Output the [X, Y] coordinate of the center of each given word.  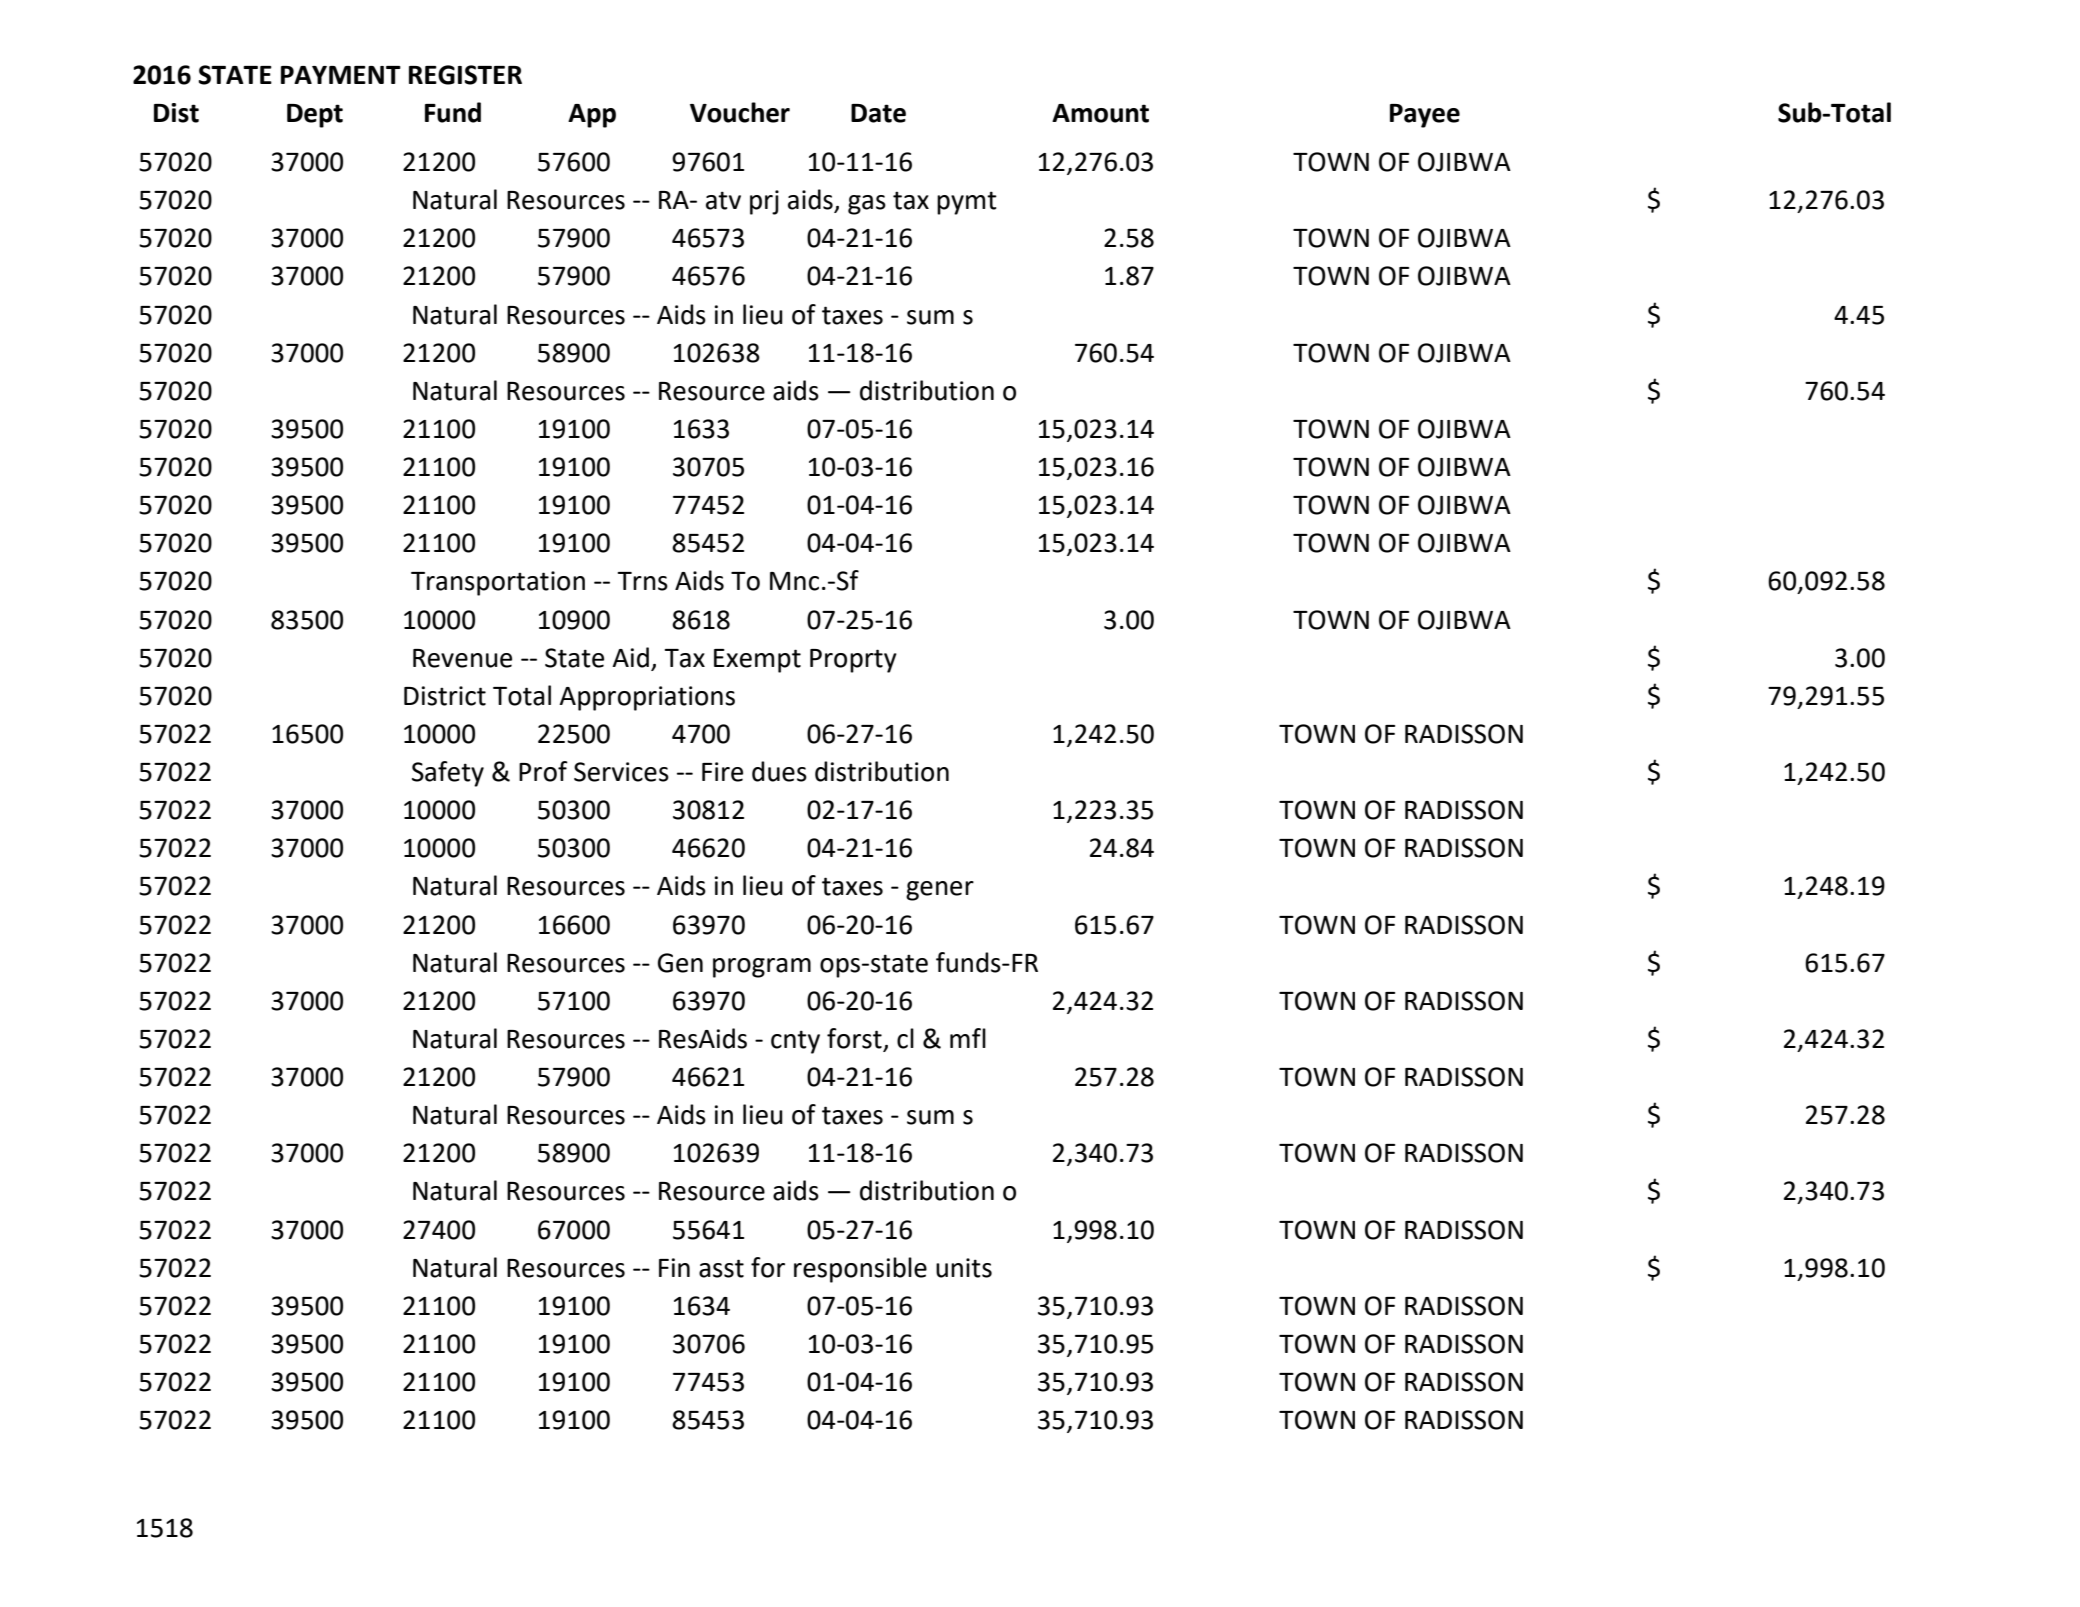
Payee [1425, 116]
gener [940, 891]
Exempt [757, 661]
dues [779, 771]
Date [878, 113]
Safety [448, 774]
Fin [674, 1267]
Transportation [498, 583]
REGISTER [465, 75]
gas [867, 205]
